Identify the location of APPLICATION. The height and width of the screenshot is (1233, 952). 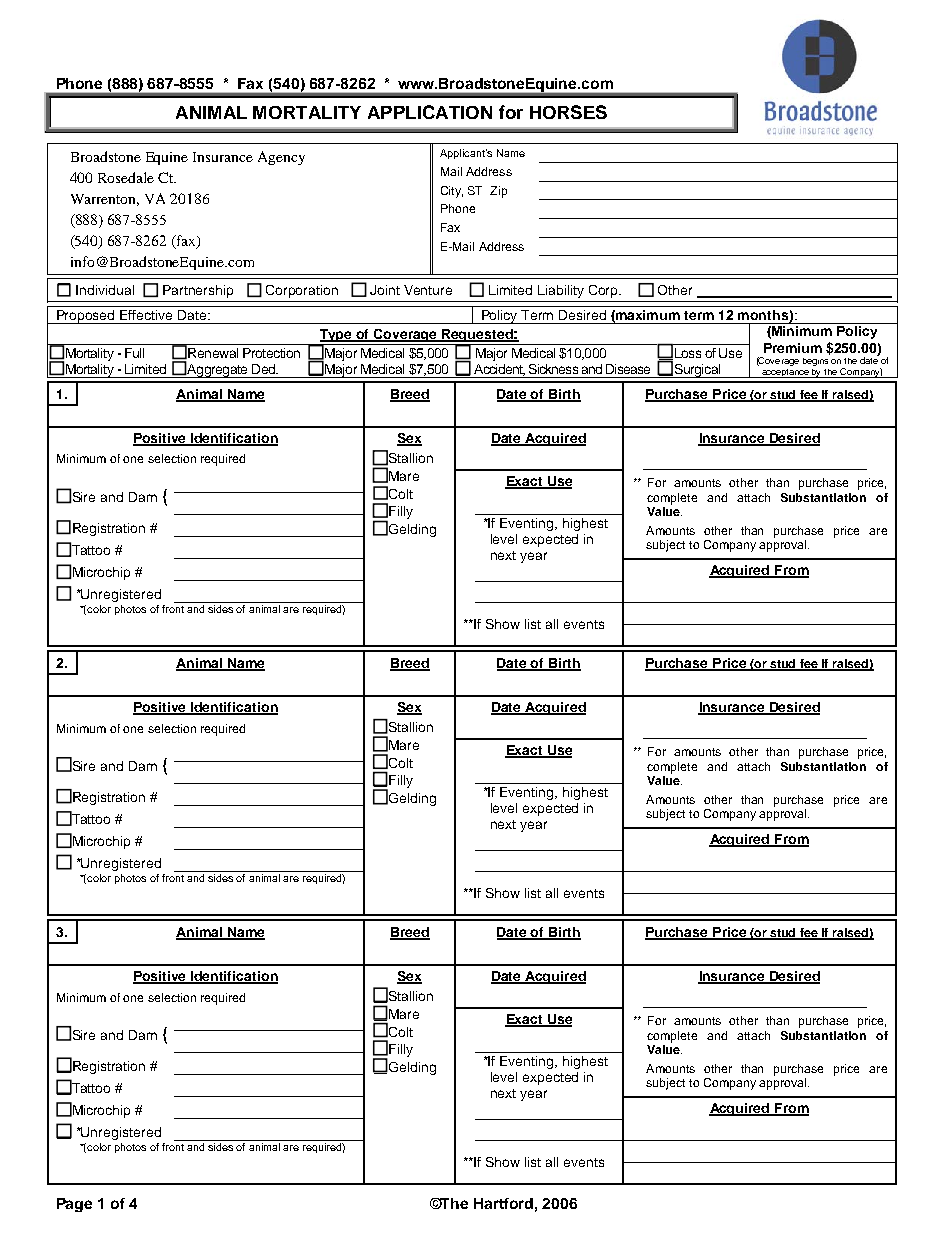
(430, 112).
